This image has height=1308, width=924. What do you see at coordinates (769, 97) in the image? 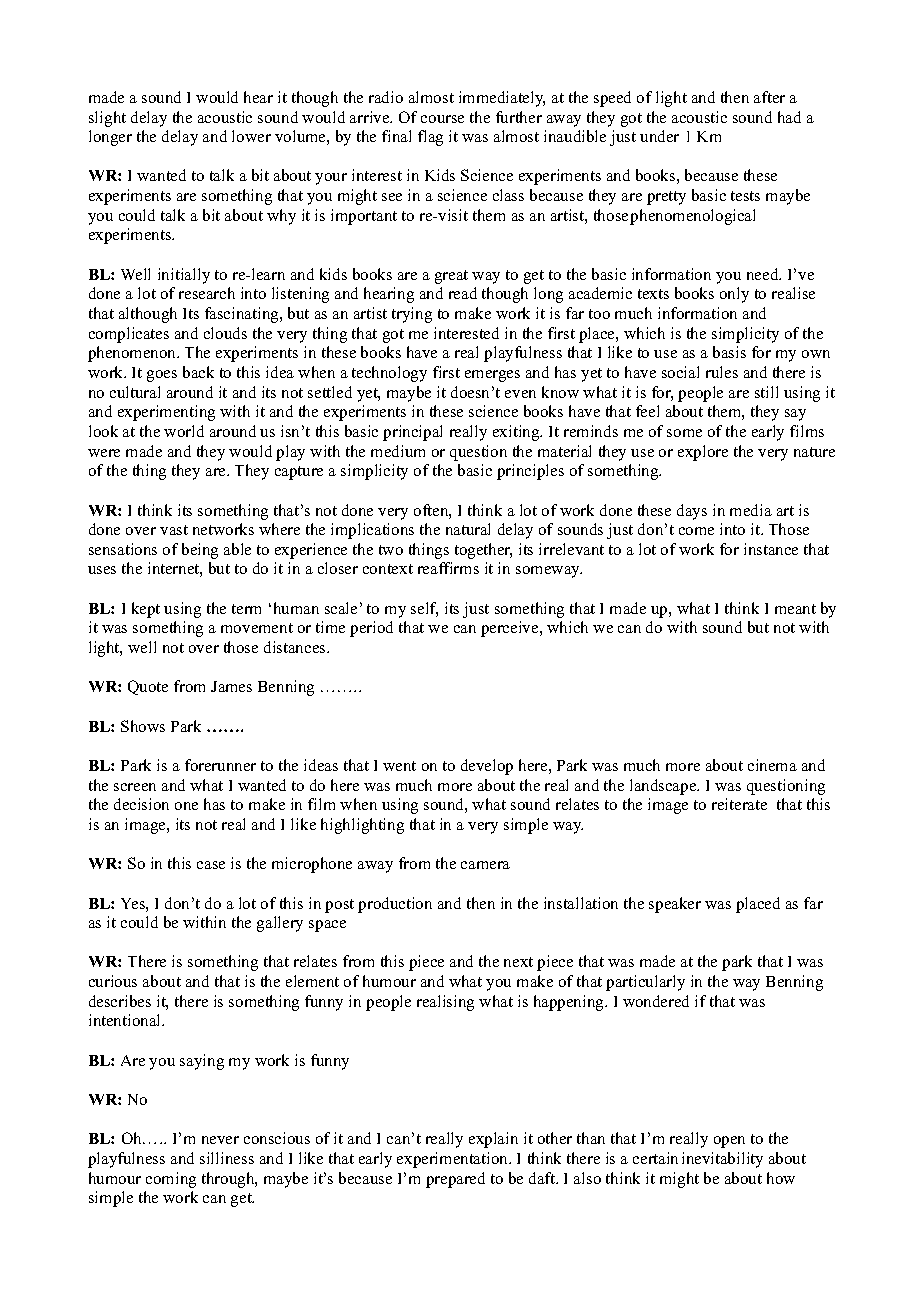
I see `after` at bounding box center [769, 97].
